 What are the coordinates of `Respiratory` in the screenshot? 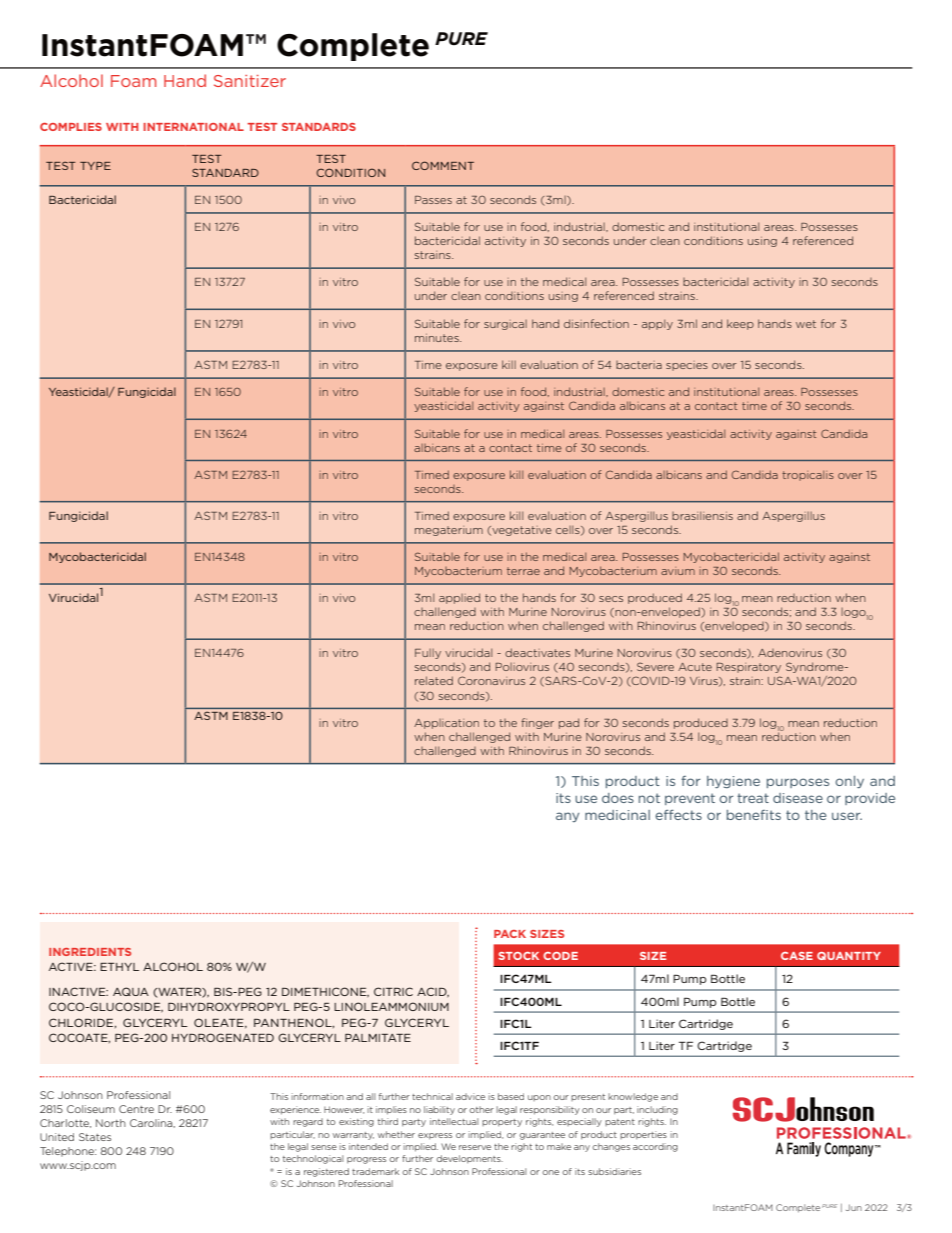 It's located at (749, 668).
